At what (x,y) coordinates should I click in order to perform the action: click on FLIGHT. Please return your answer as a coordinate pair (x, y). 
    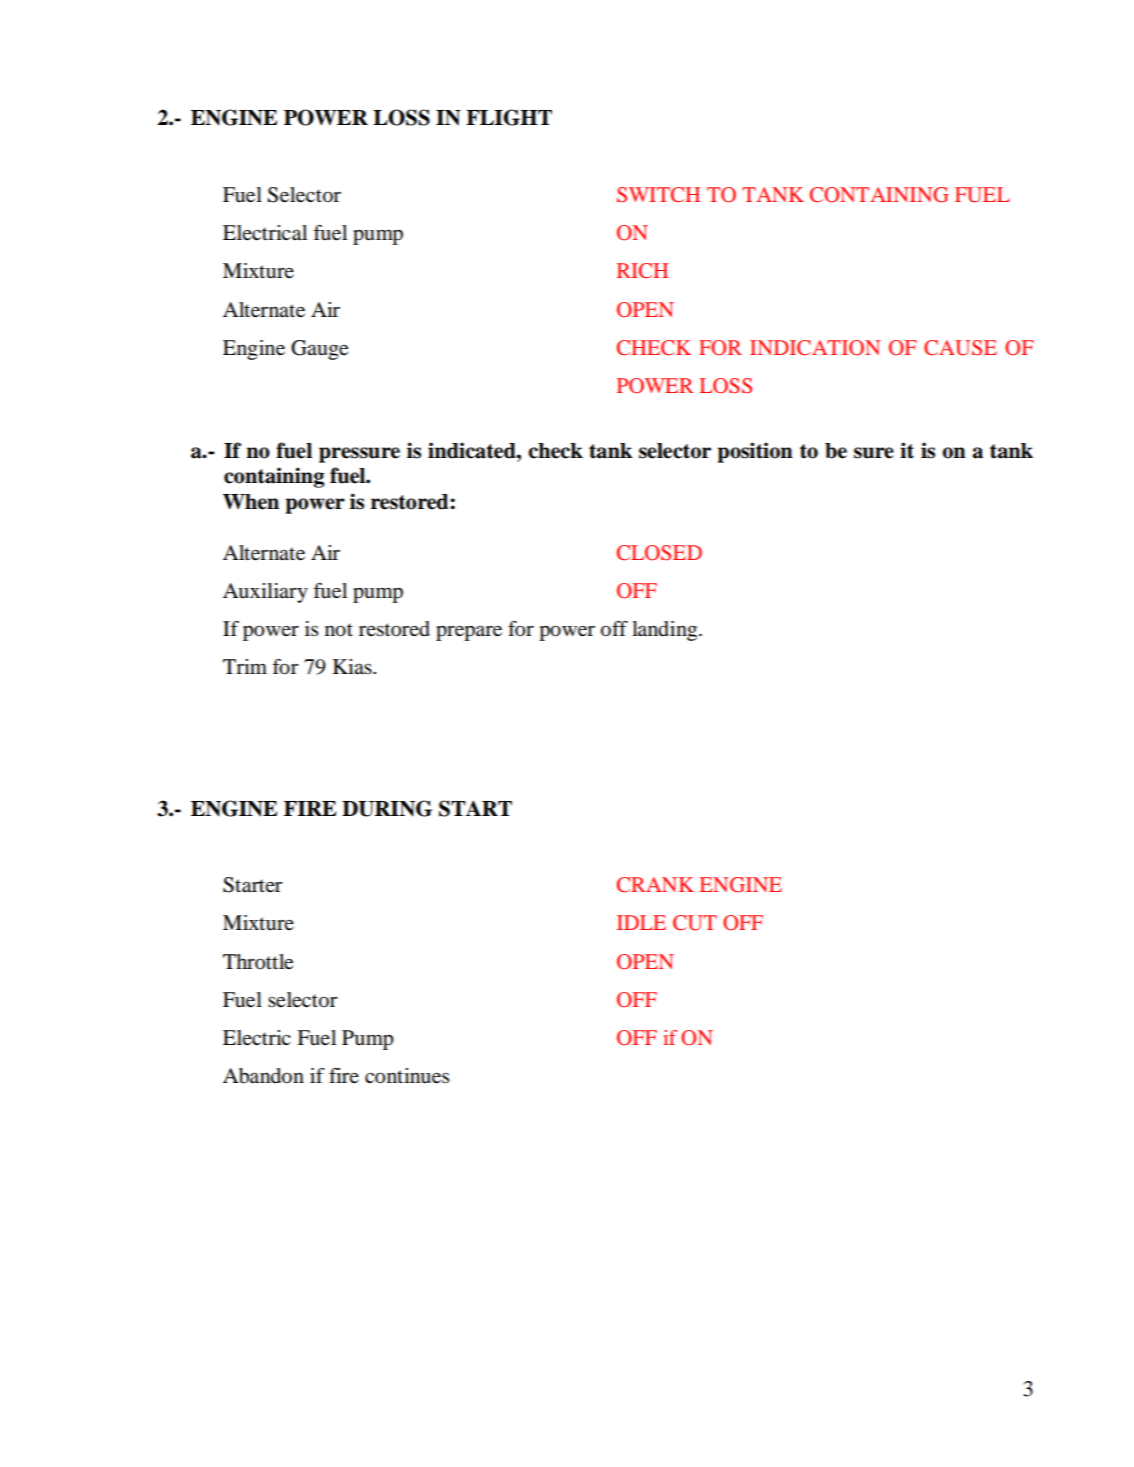
    Looking at the image, I should click on (509, 117).
